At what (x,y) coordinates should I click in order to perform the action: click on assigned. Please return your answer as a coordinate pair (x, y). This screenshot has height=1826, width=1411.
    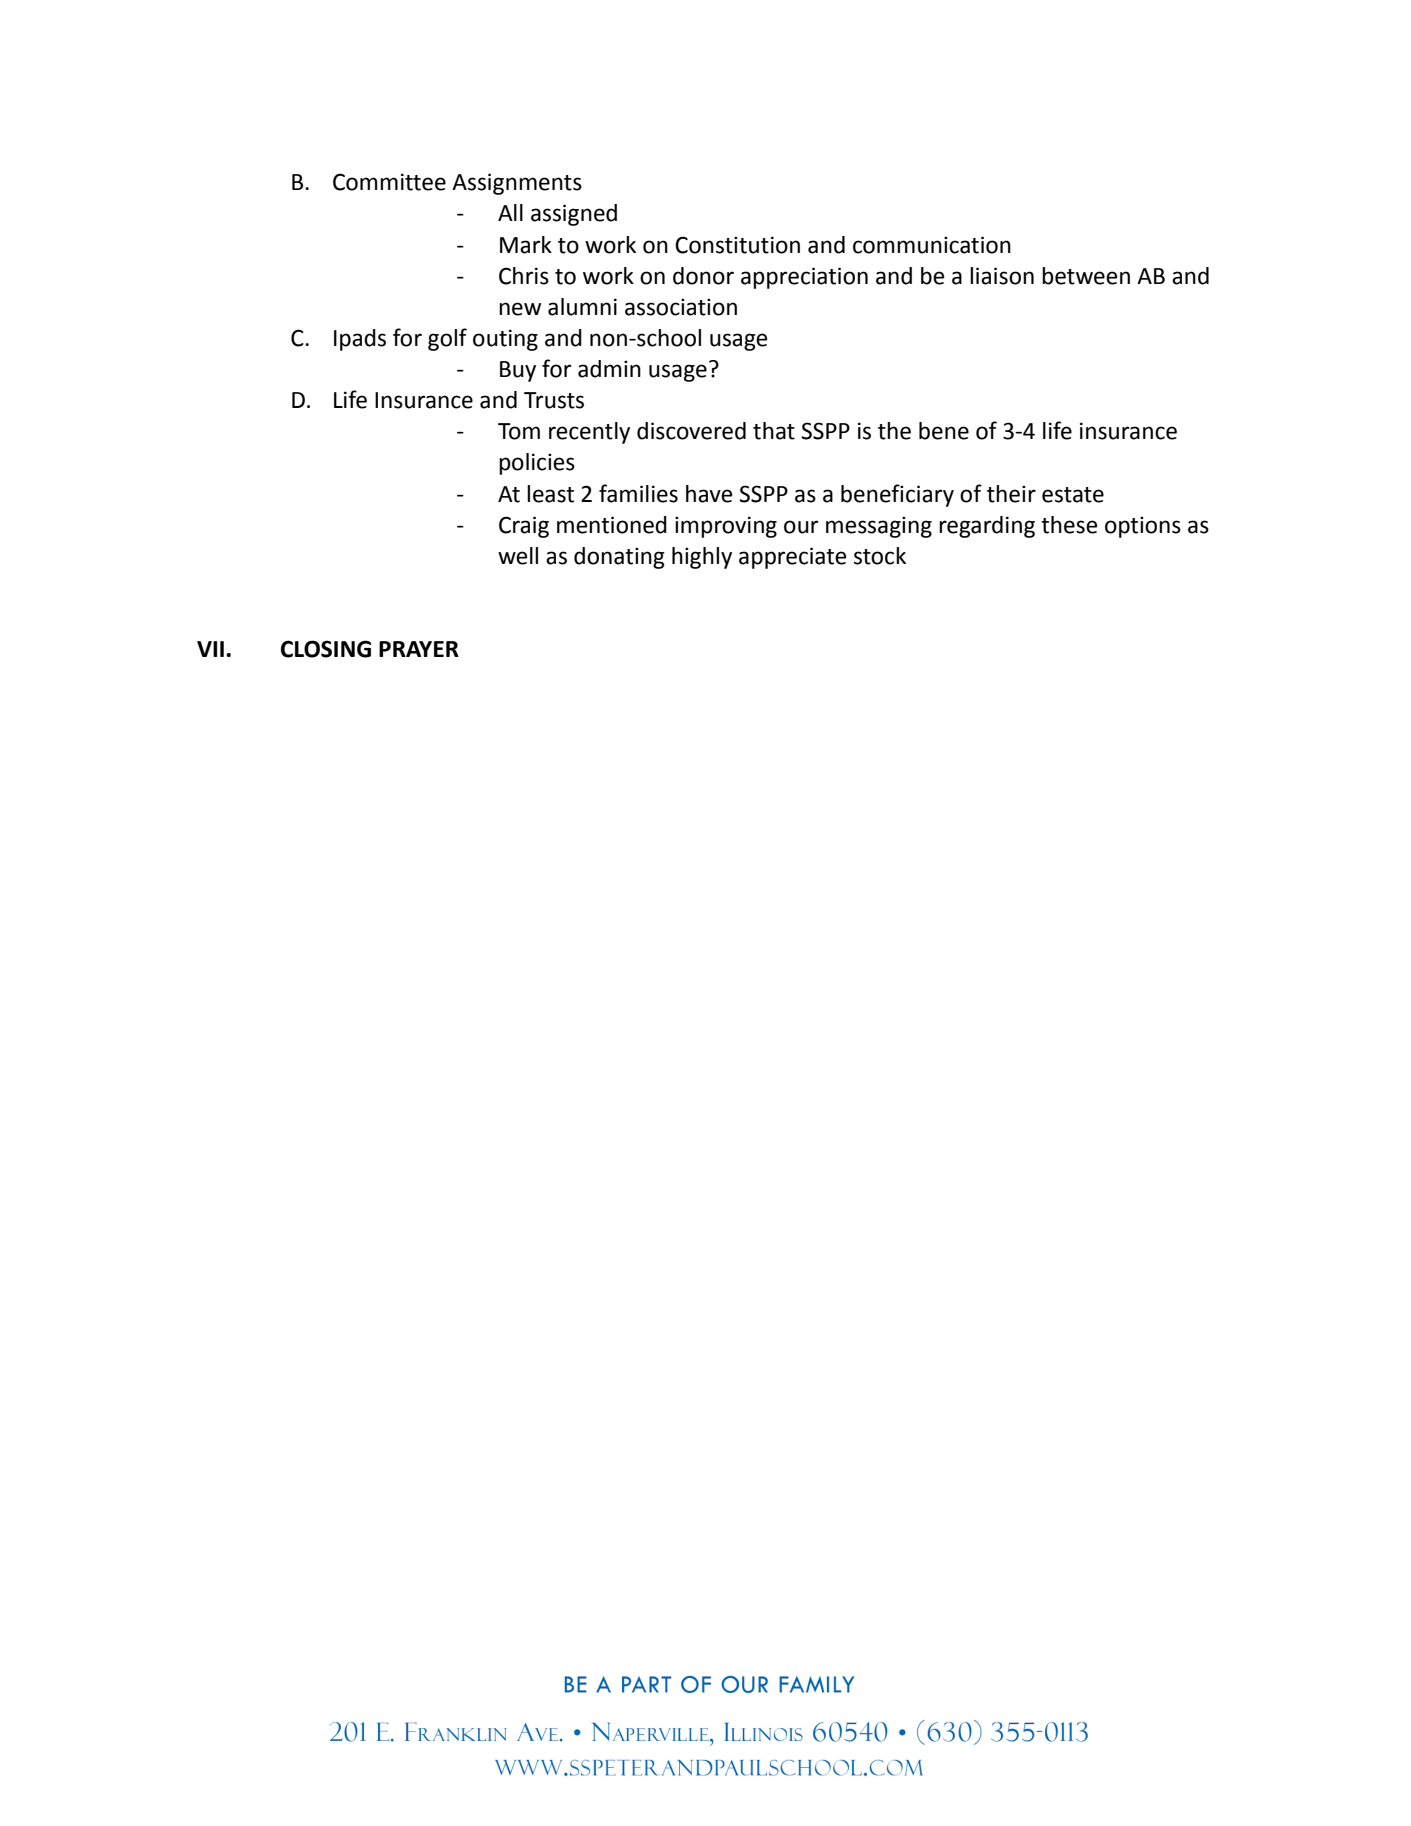
    Looking at the image, I should click on (574, 215).
